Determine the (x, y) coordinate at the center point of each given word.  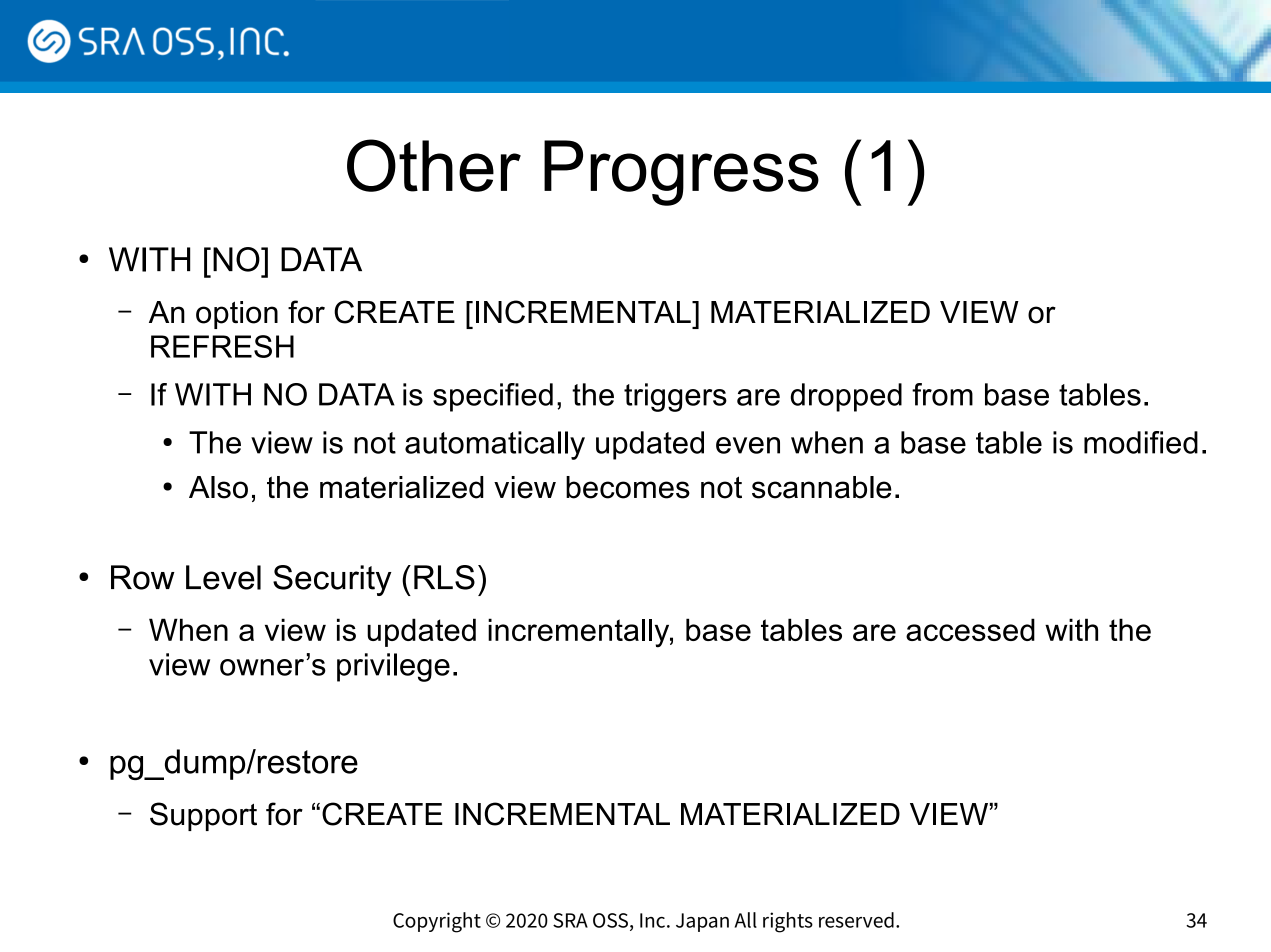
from (942, 394)
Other (434, 165)
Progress (681, 173)
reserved (856, 920)
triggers (675, 397)
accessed (970, 629)
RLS (444, 577)
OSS (610, 920)
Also (218, 487)
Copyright (437, 922)
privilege (393, 667)
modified (1141, 442)
